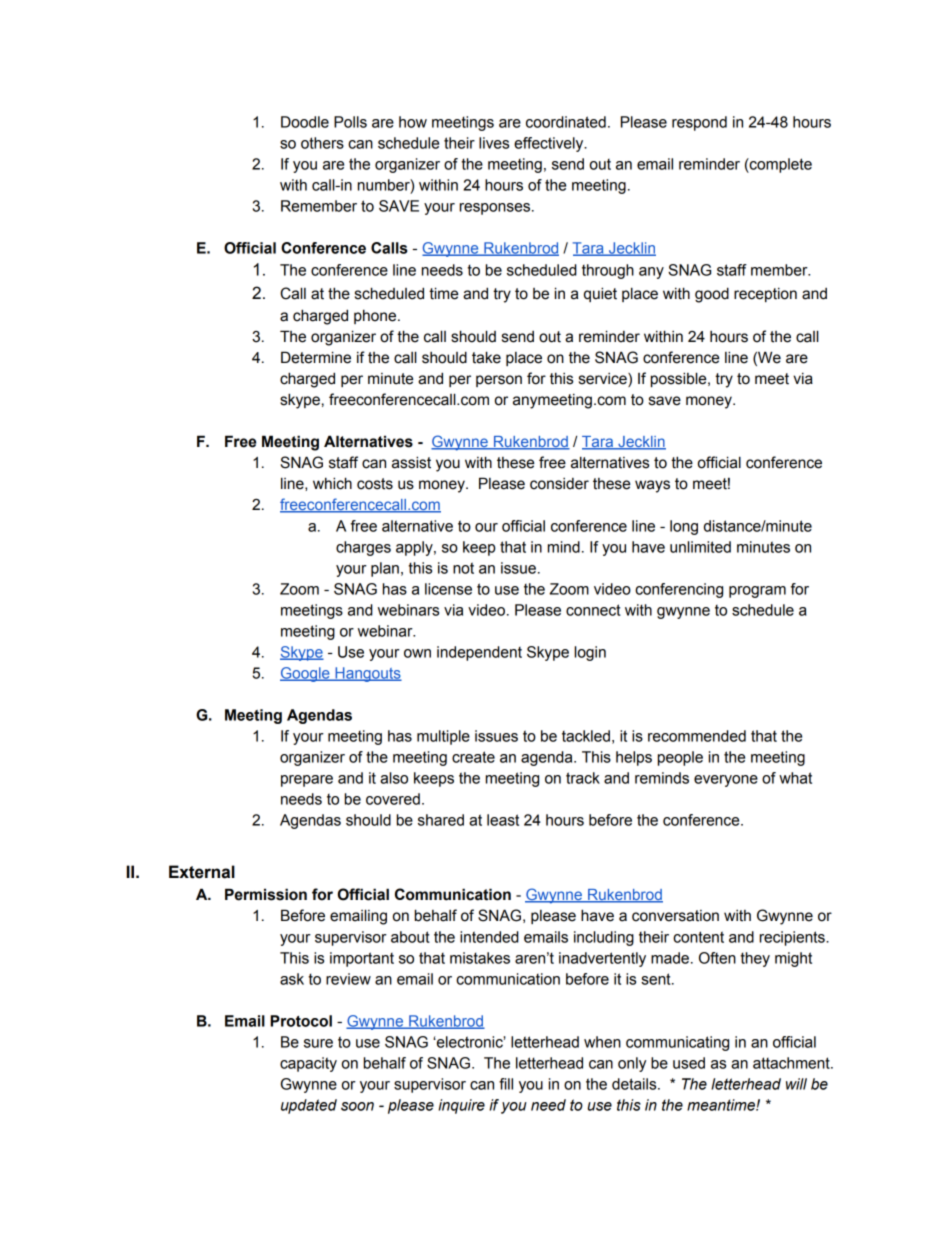 The width and height of the screenshot is (952, 1233). What do you see at coordinates (699, 123) in the screenshot?
I see `respond` at bounding box center [699, 123].
